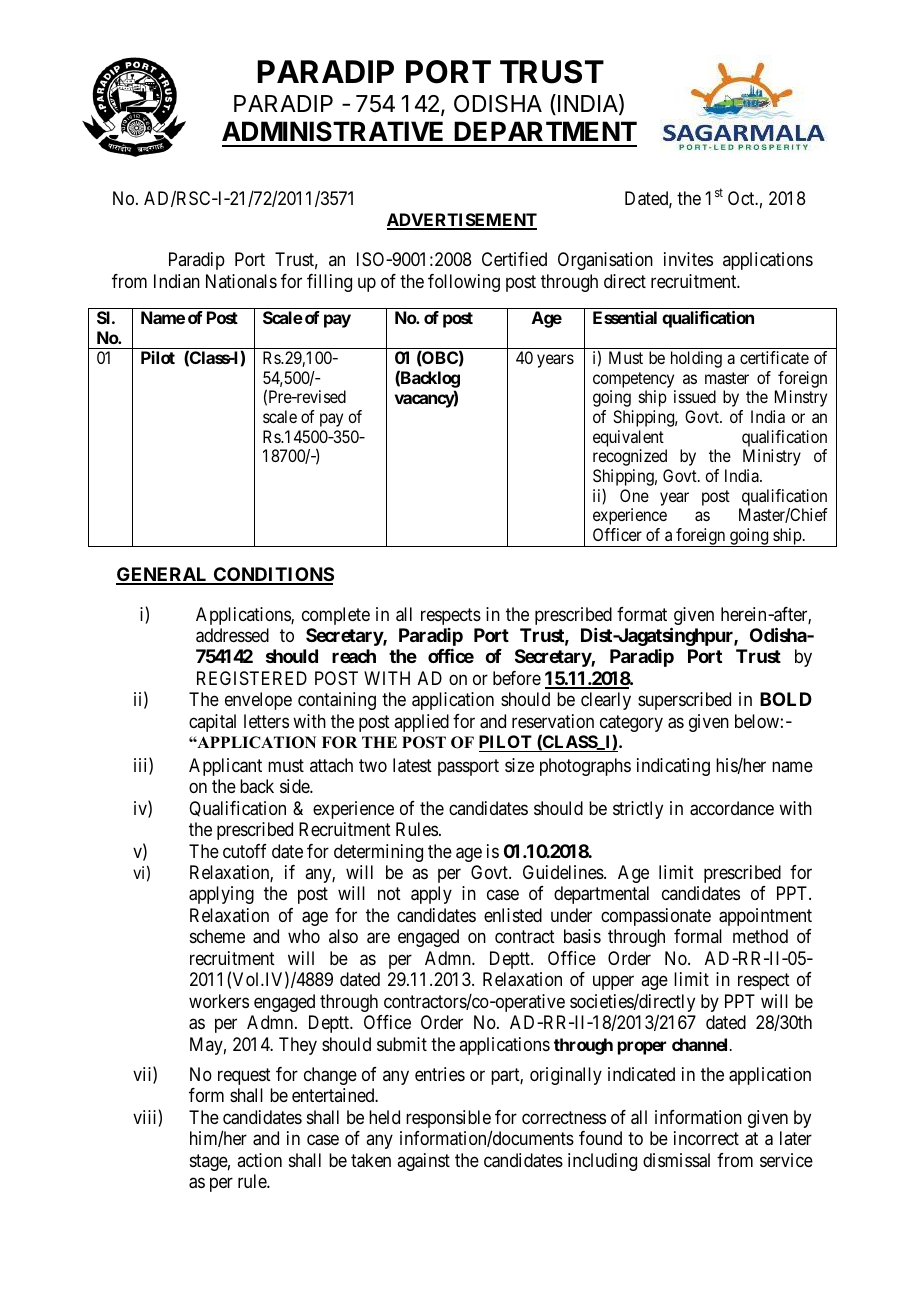 This page has height=1308, width=924. Describe the element at coordinates (517, 678) in the page. I see `before` at that location.
